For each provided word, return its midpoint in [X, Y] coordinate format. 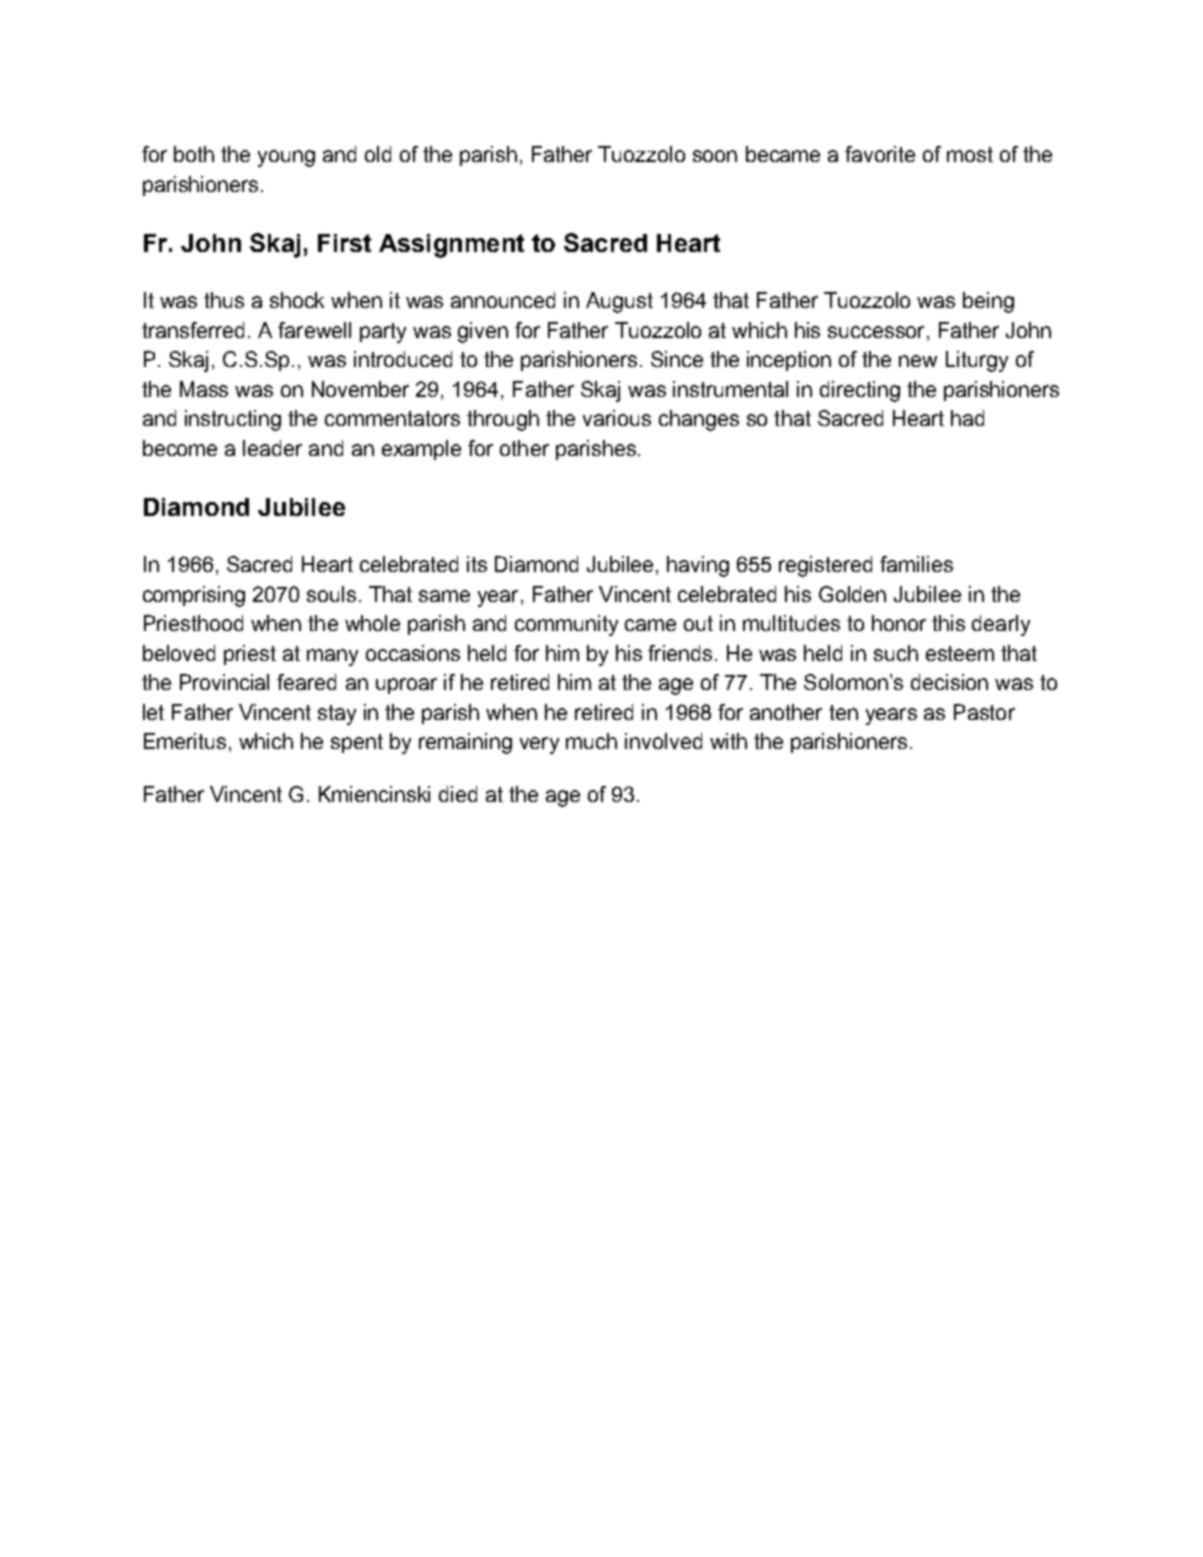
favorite [880, 154]
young [286, 158]
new [918, 361]
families [916, 564]
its [477, 564]
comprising [194, 596]
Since [677, 359]
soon [715, 156]
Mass [204, 389]
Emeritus [185, 741]
